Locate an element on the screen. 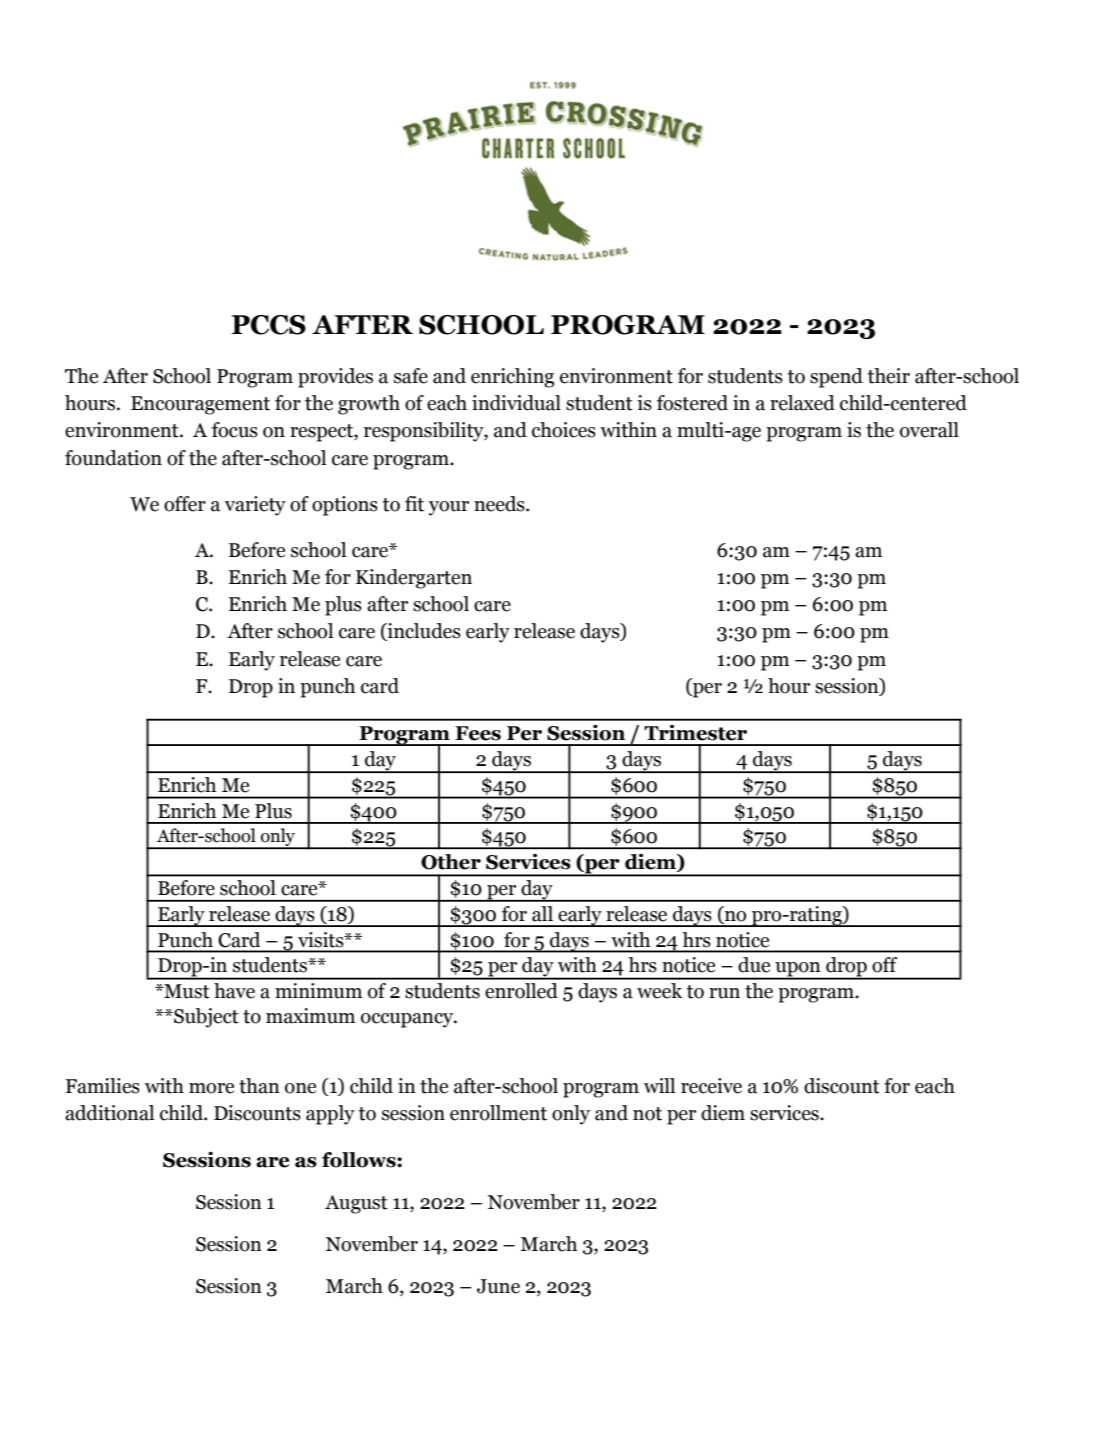 This screenshot has height=1434, width=1108. June is located at coordinates (498, 1286).
